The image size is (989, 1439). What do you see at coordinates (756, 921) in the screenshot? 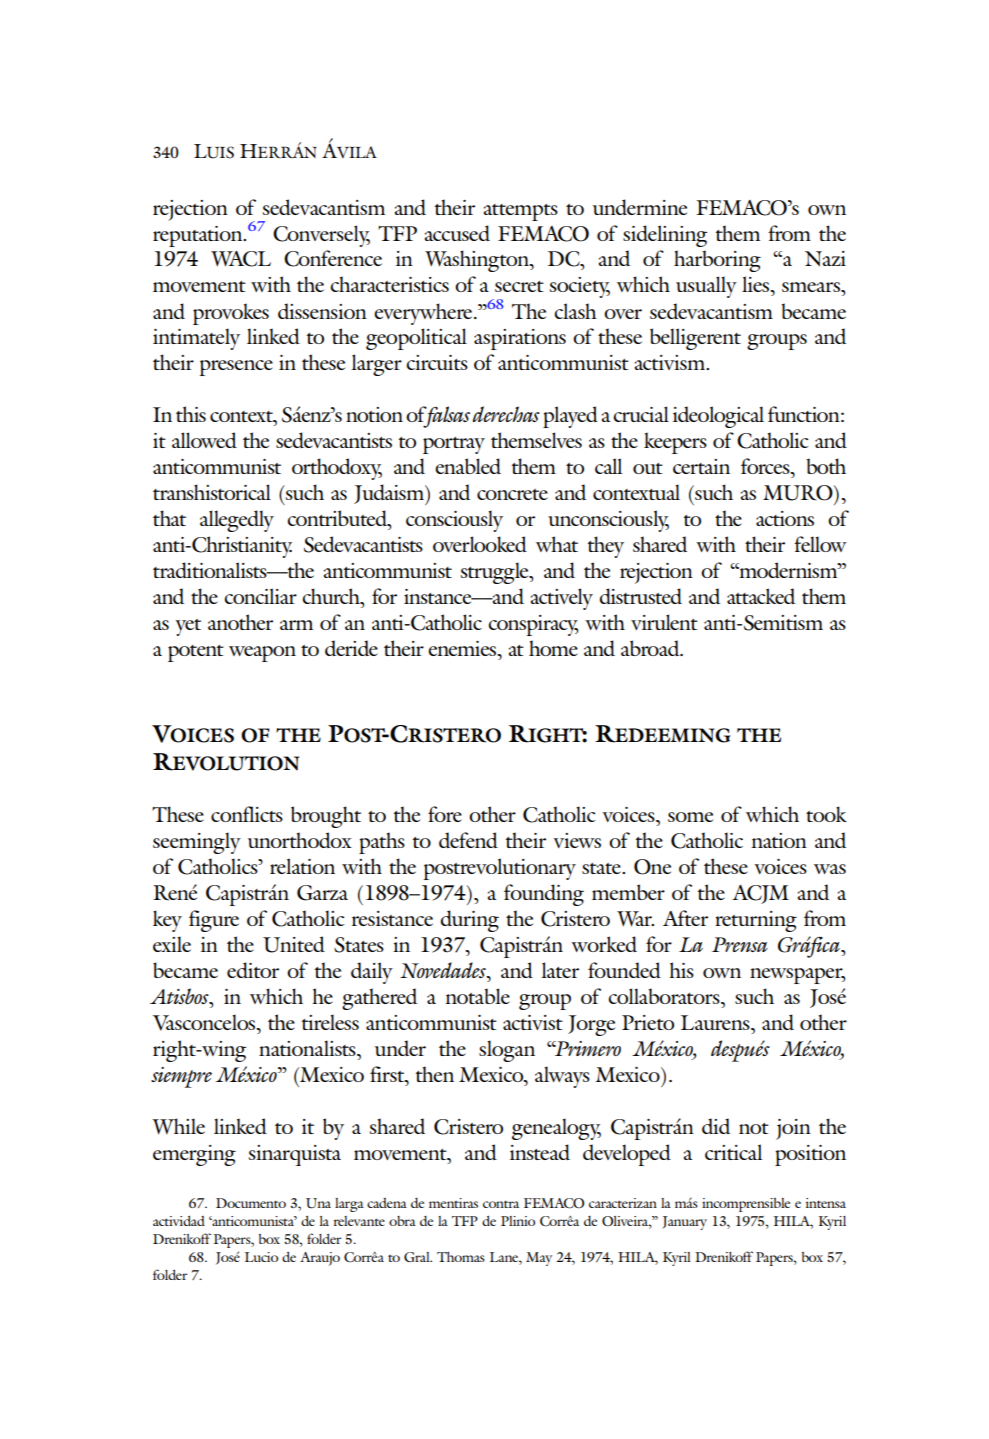
I see `returning` at bounding box center [756, 921].
